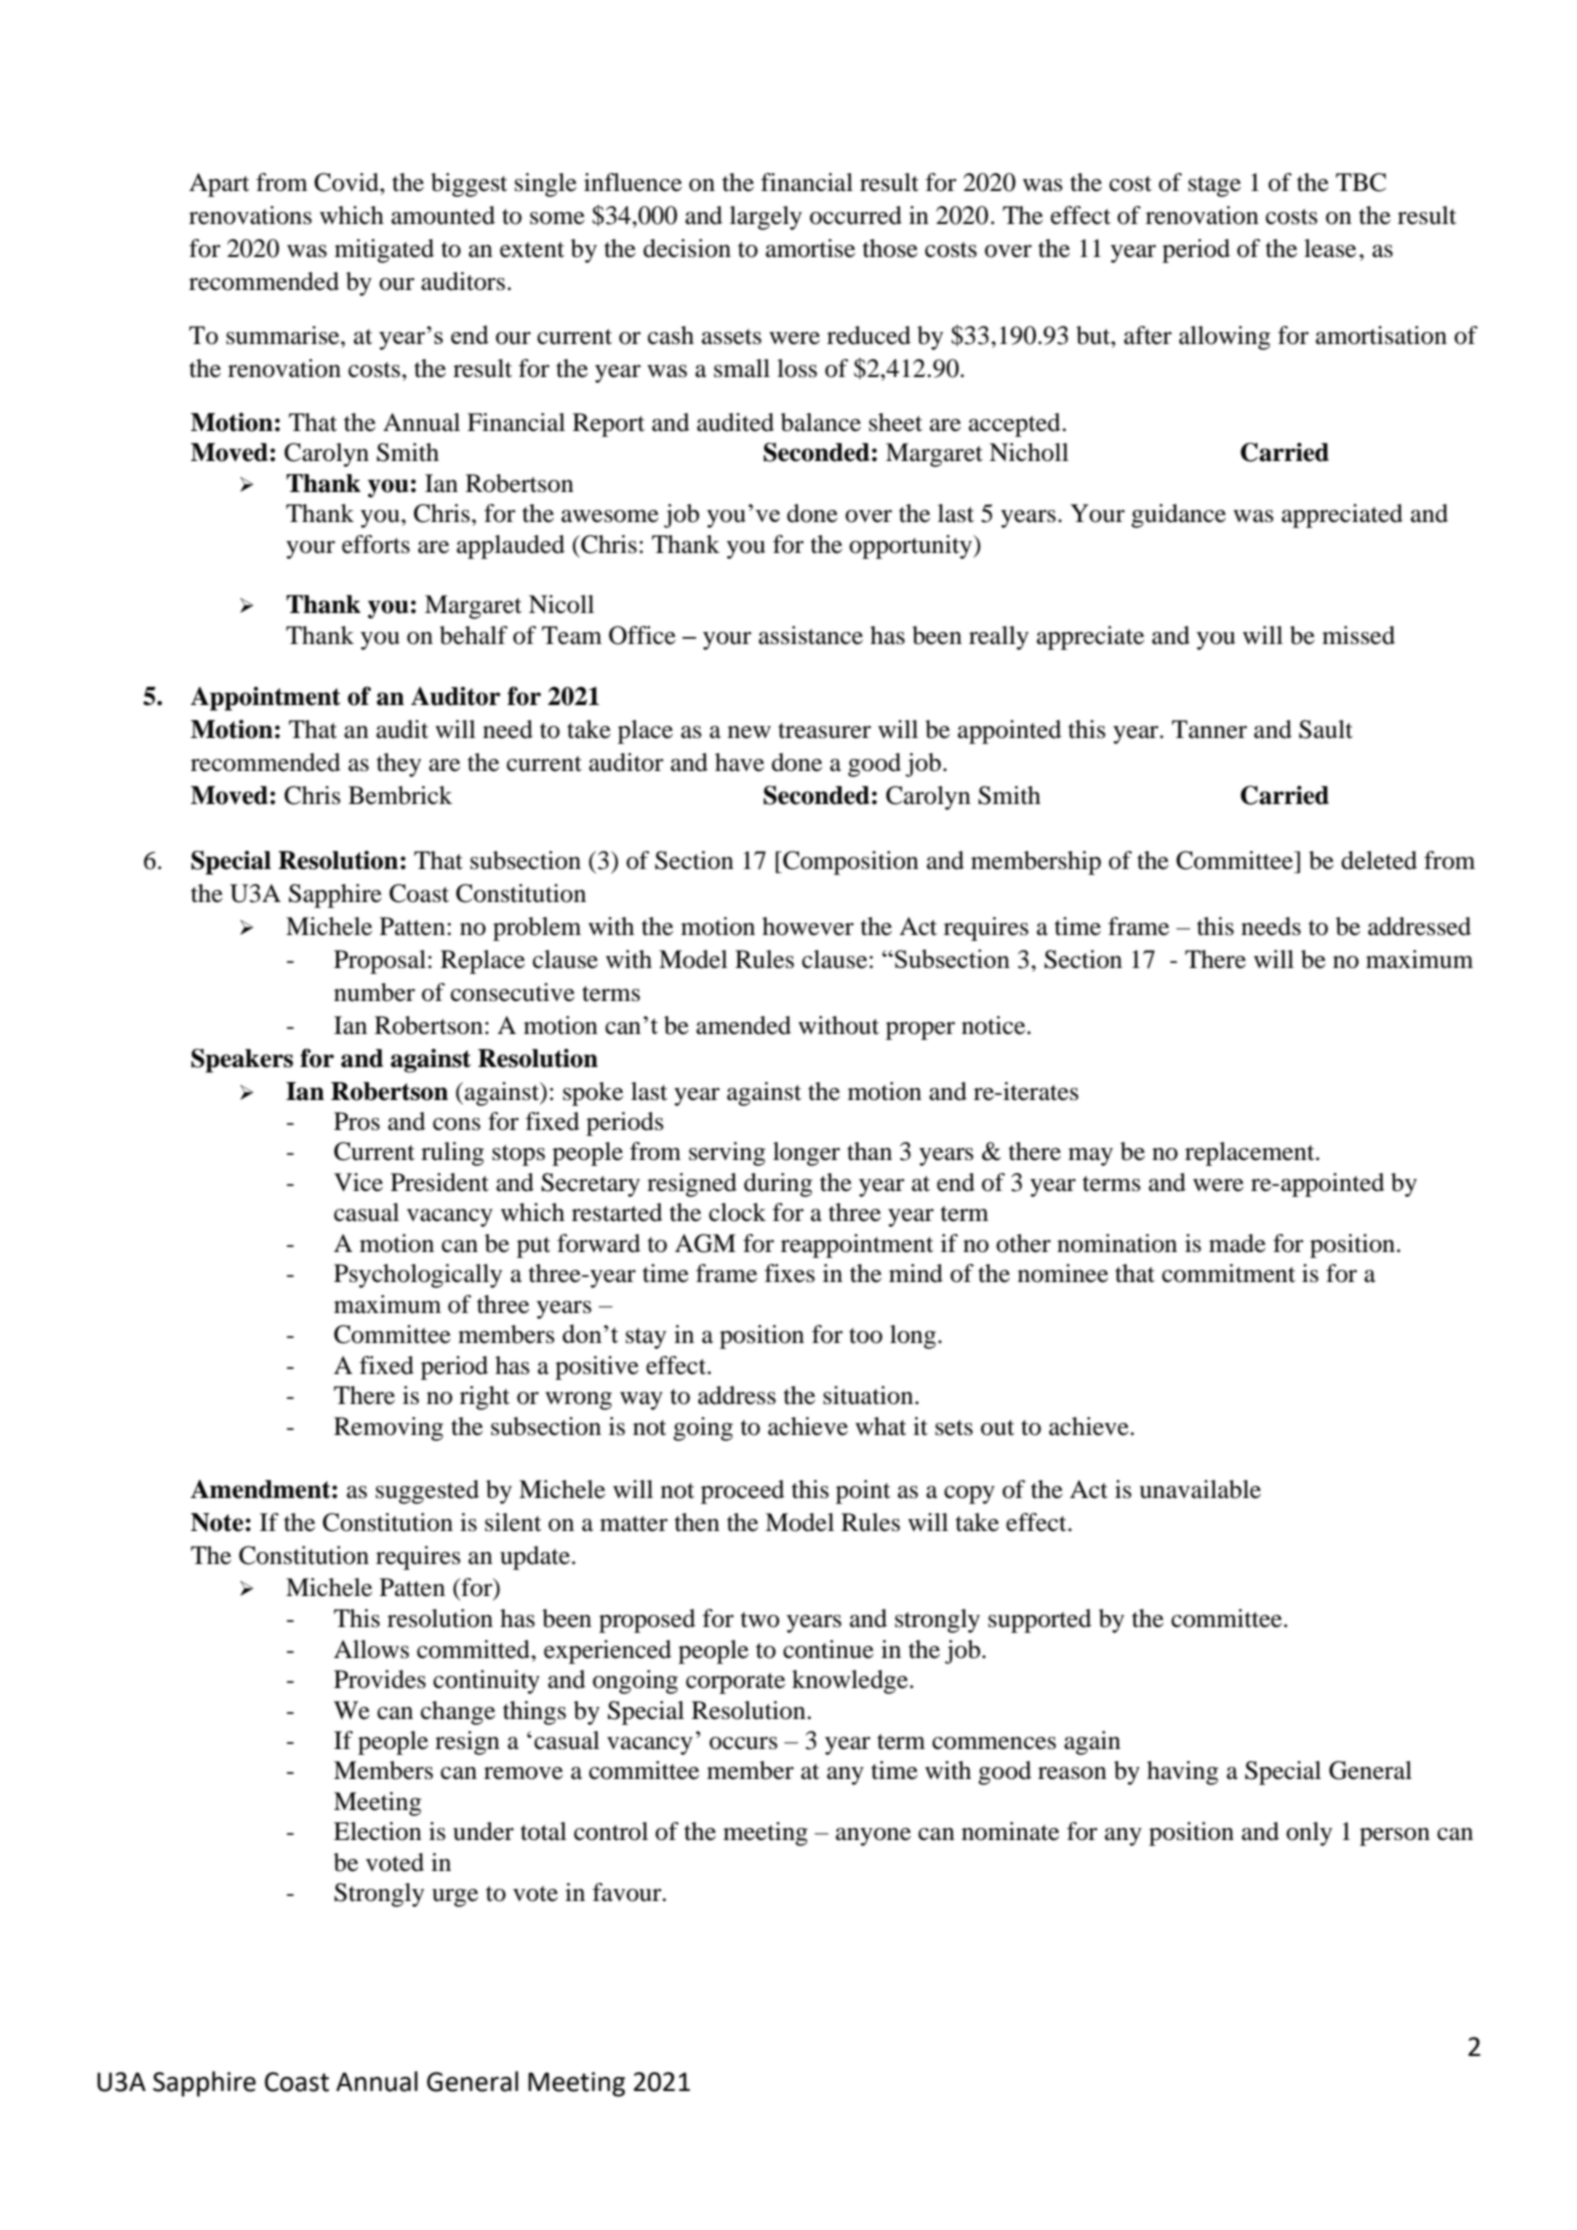 Image resolution: width=1577 pixels, height=2230 pixels. I want to click on number, so click(374, 992).
